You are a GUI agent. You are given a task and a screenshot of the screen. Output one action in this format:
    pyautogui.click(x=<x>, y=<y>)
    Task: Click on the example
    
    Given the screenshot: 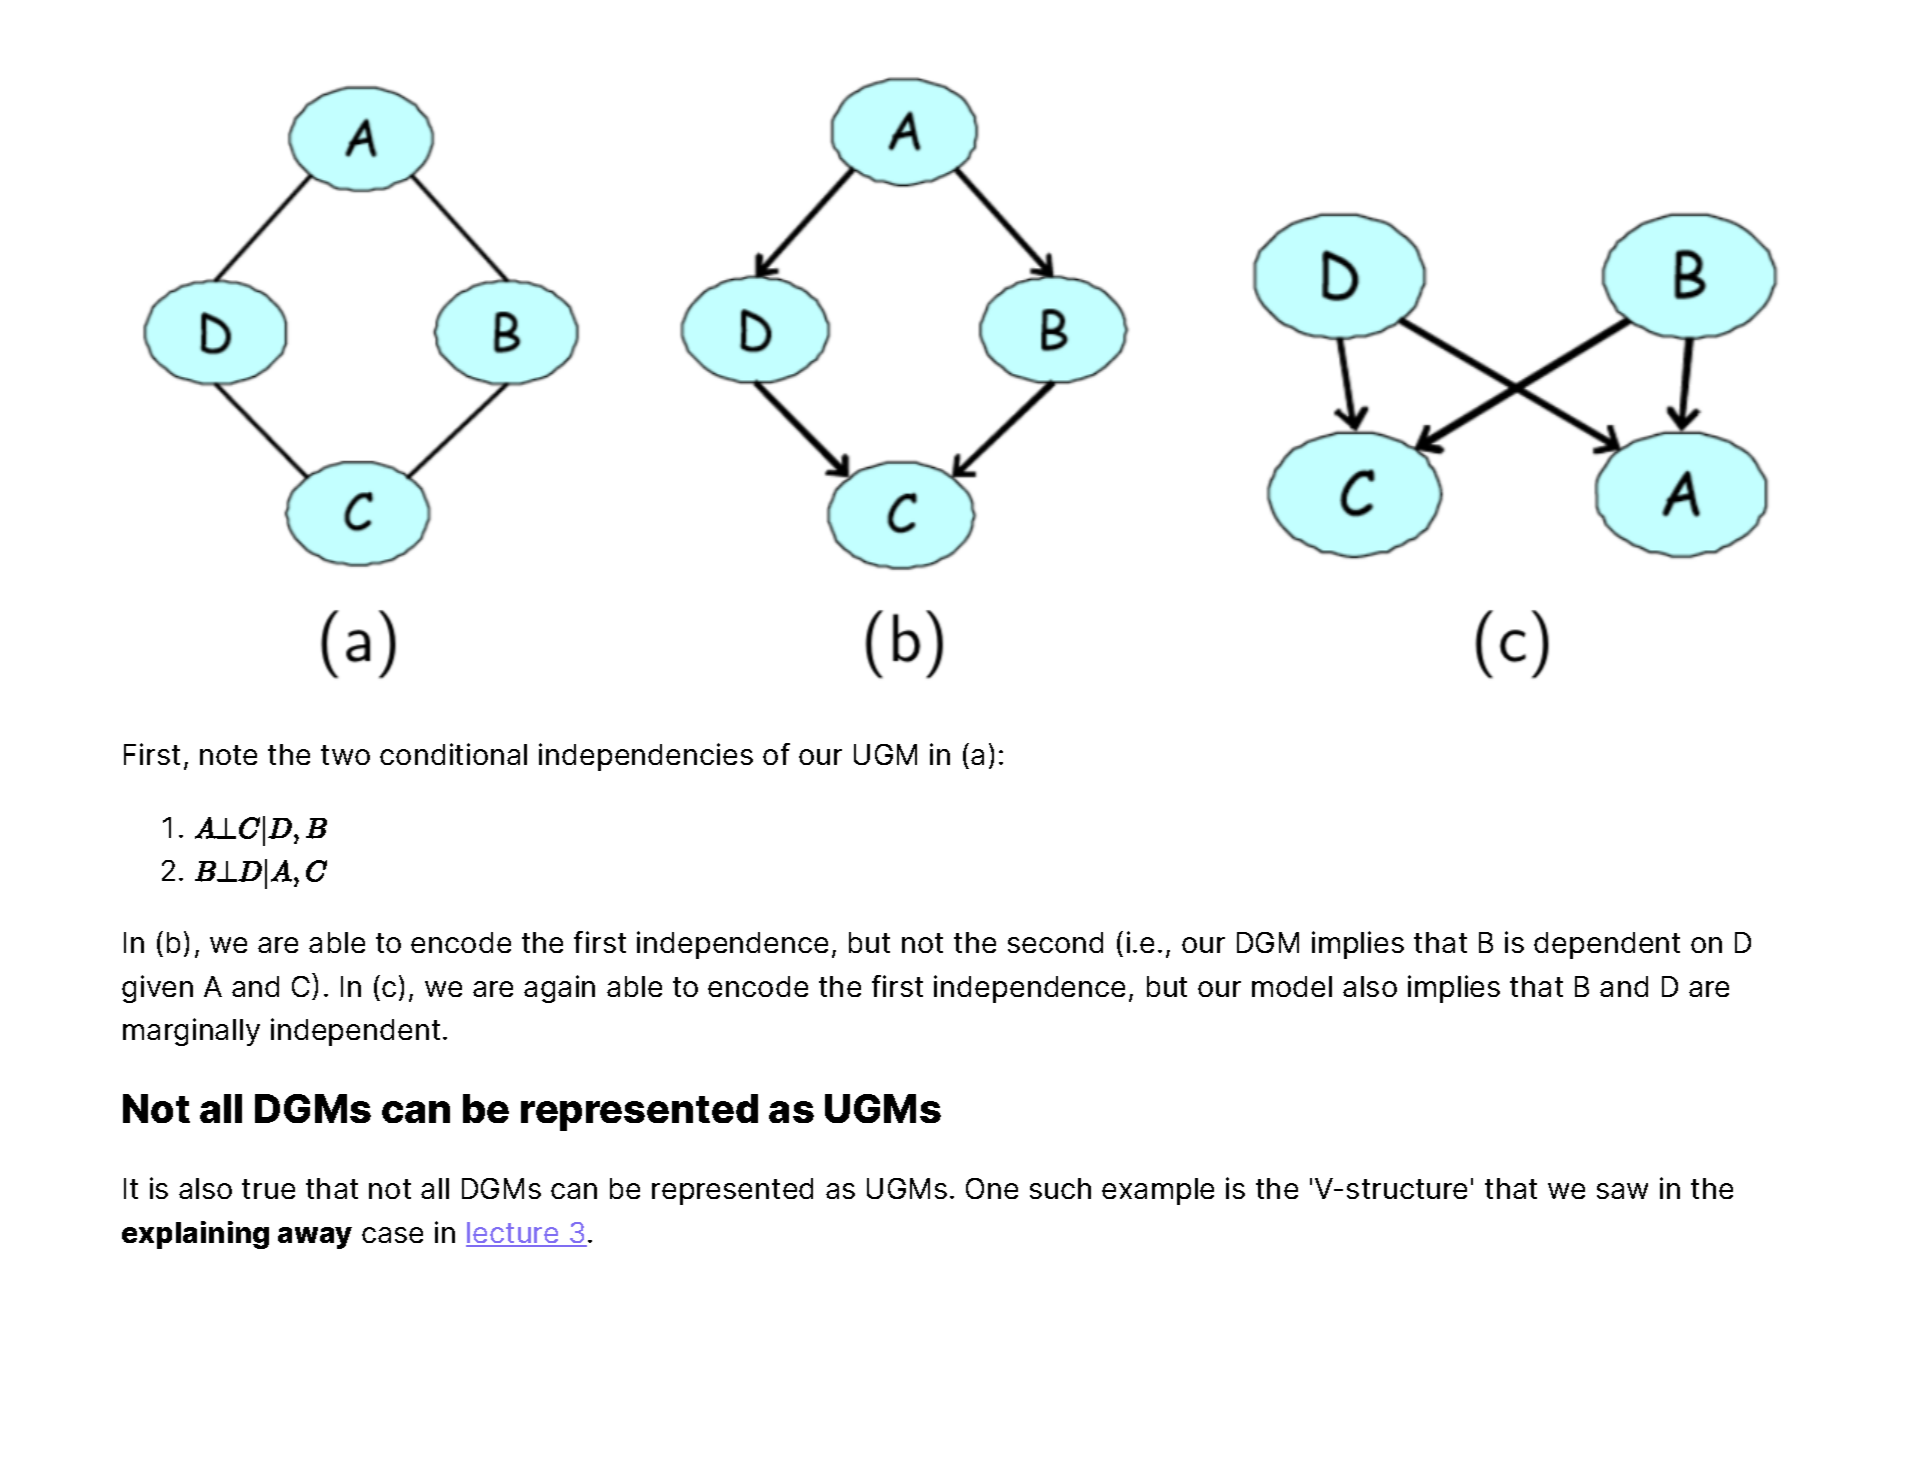 What is the action you would take?
    pyautogui.click(x=1158, y=1191)
